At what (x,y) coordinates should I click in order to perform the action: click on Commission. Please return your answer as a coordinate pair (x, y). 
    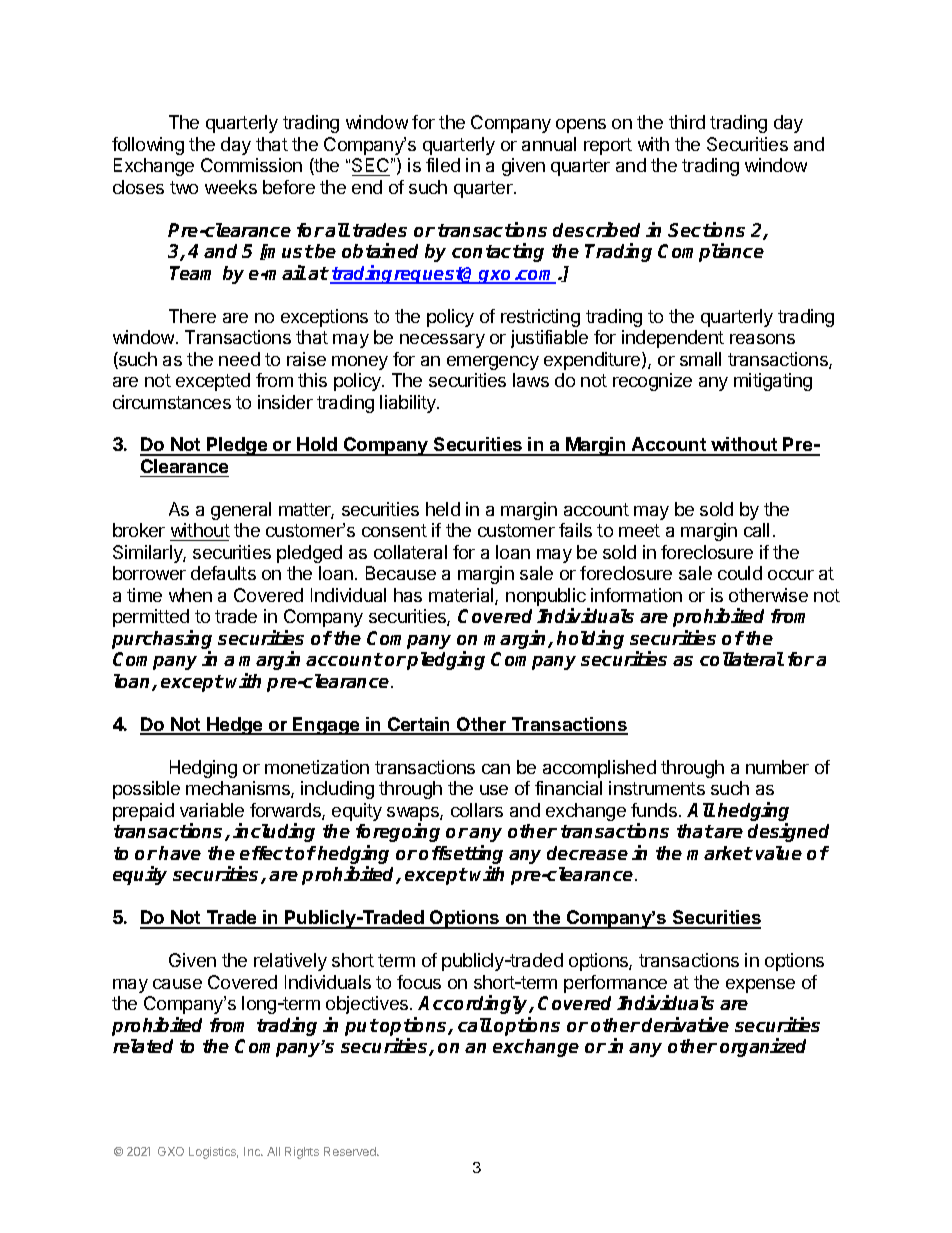
    Looking at the image, I should click on (251, 165).
